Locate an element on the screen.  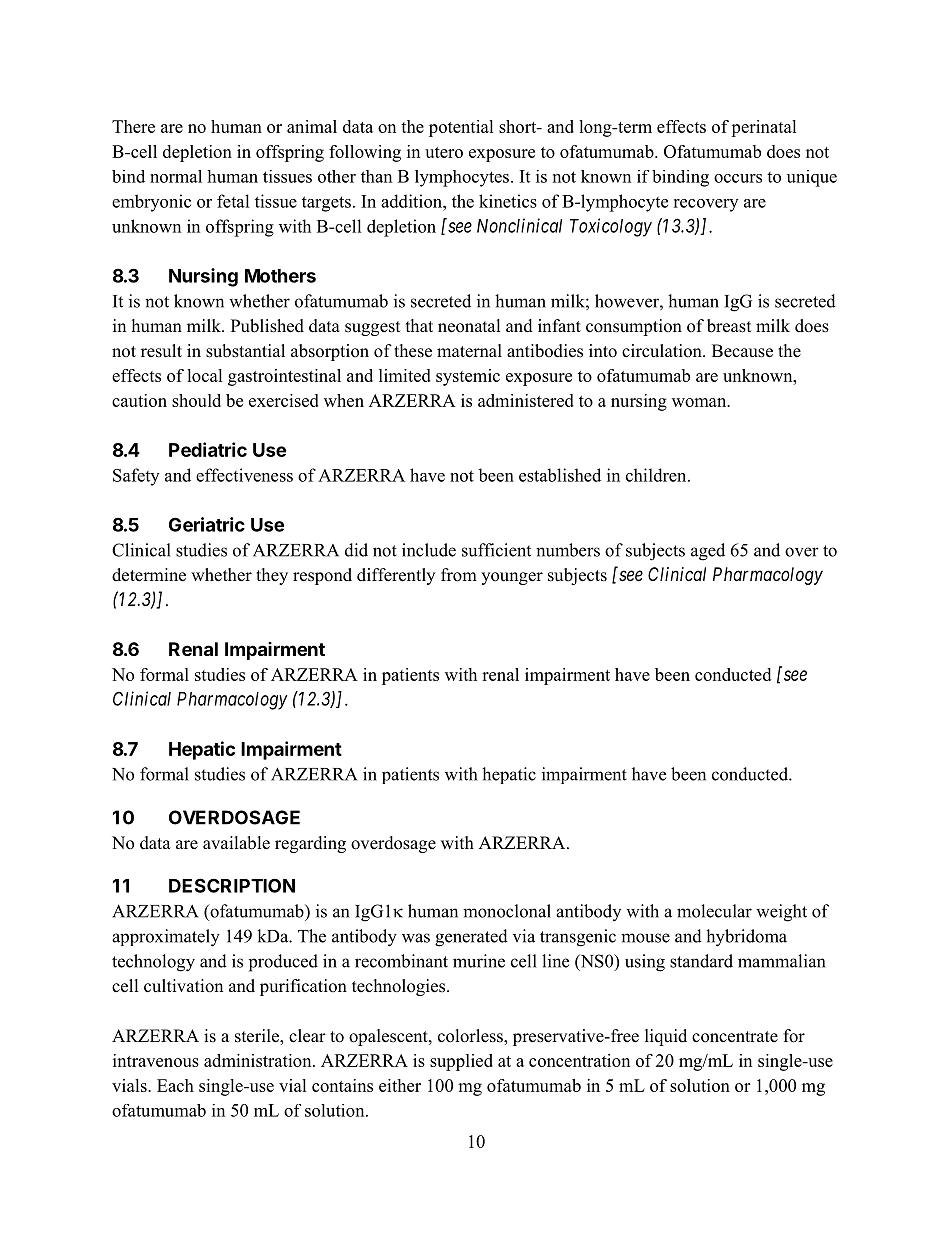
molecular is located at coordinates (714, 911).
